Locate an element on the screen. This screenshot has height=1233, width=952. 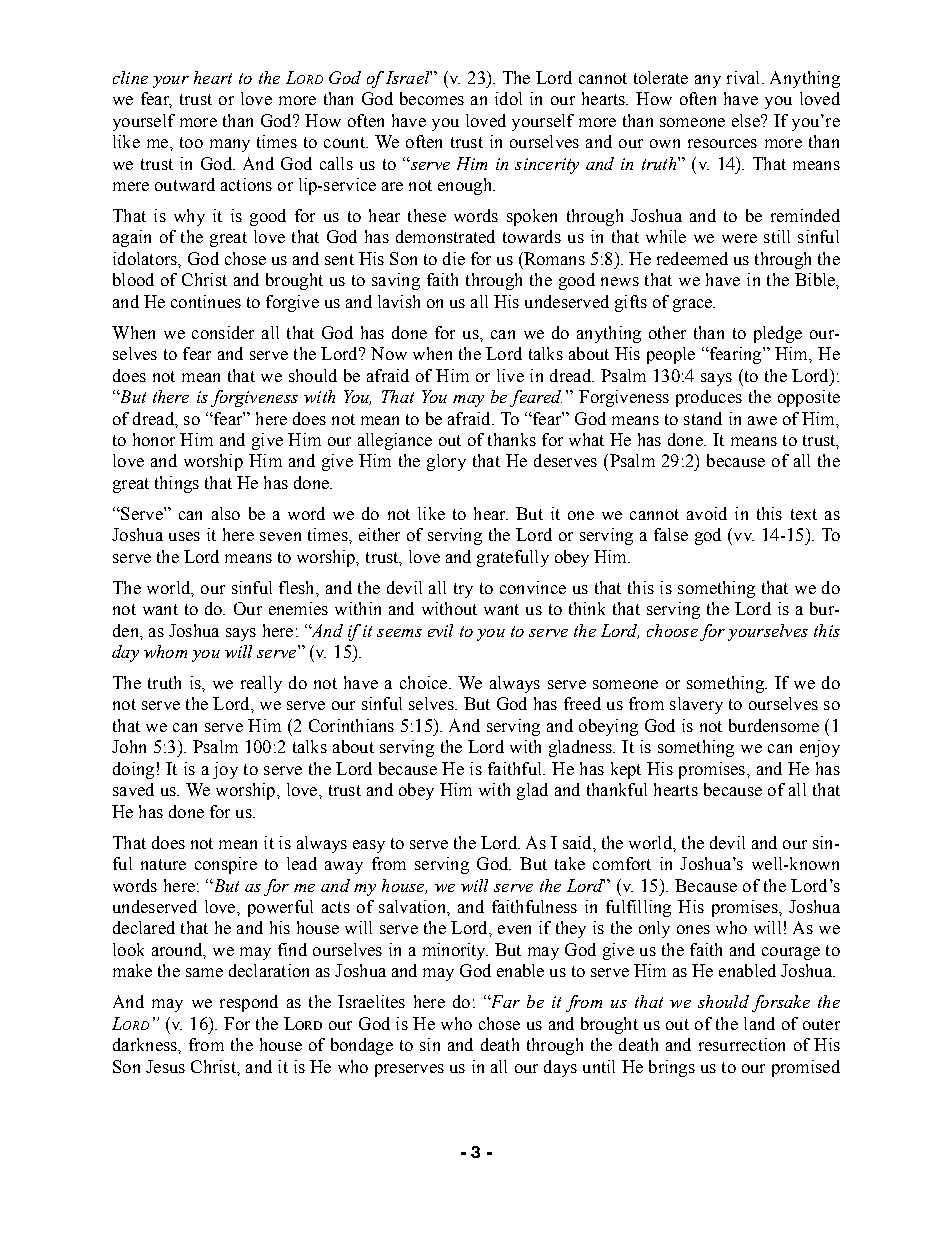
Jesus is located at coordinates (165, 1066).
